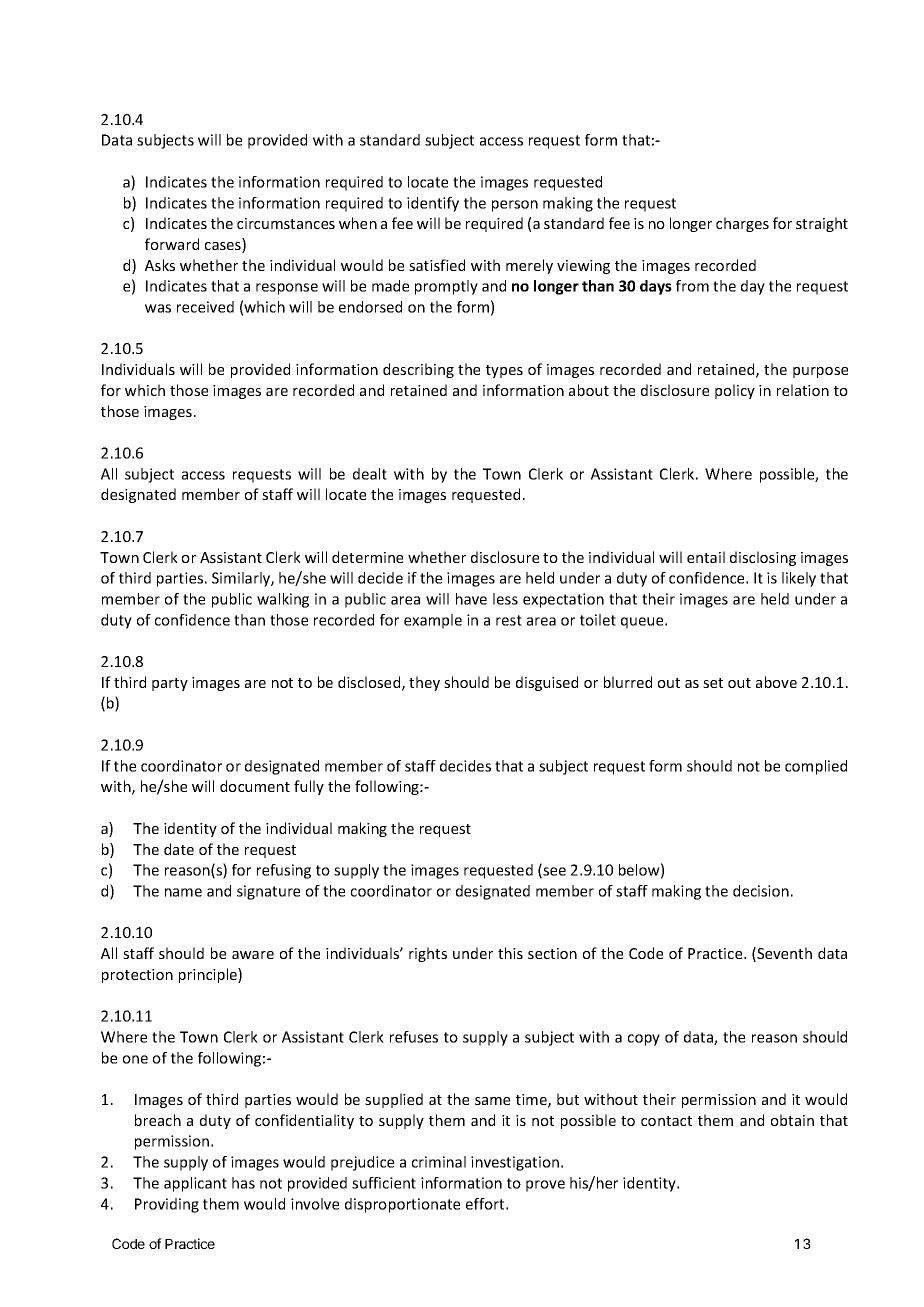 This document has width=924, height=1307. Describe the element at coordinates (515, 206) in the document. I see `person` at that location.
